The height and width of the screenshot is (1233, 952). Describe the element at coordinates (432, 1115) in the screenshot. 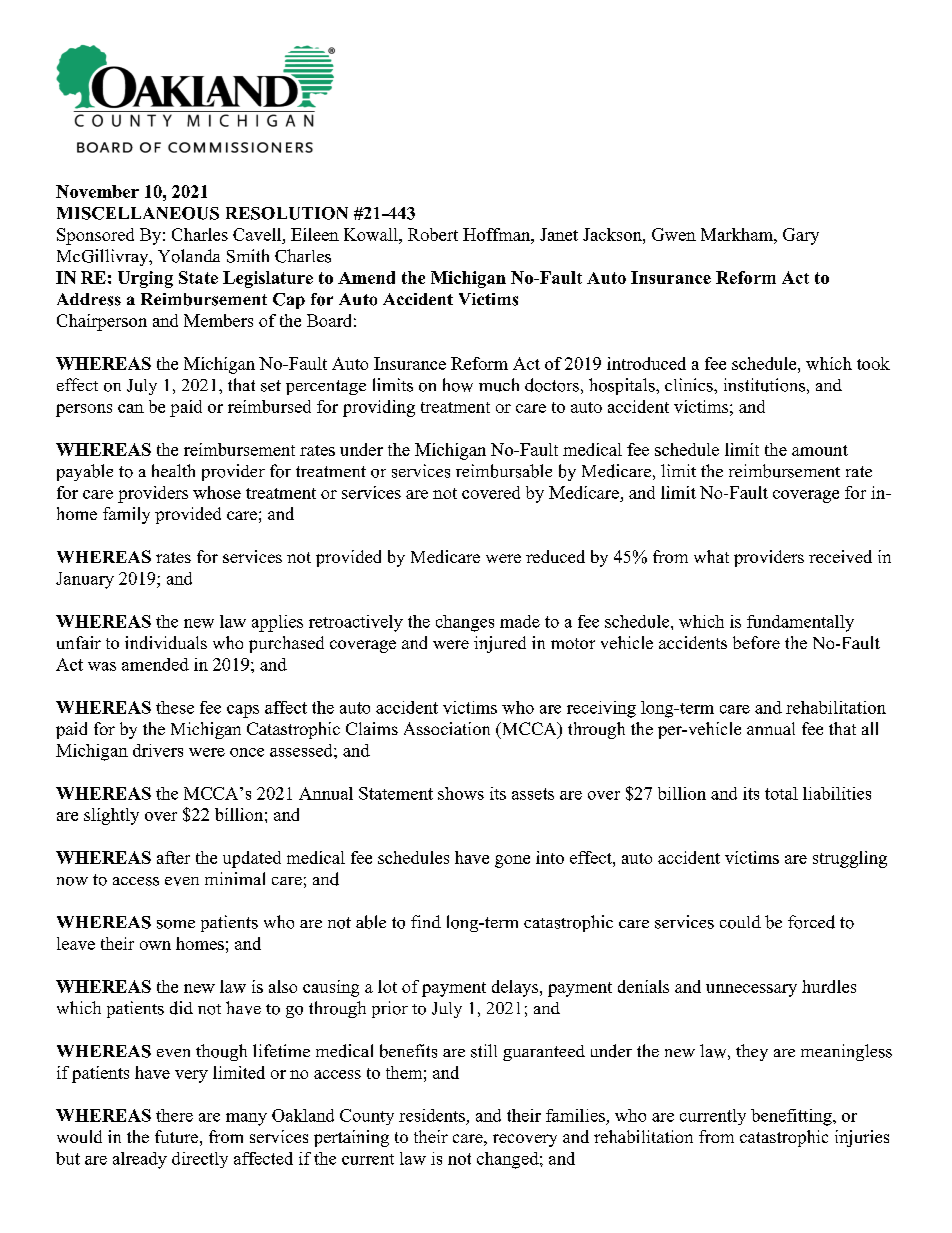

I see `residents` at that location.
